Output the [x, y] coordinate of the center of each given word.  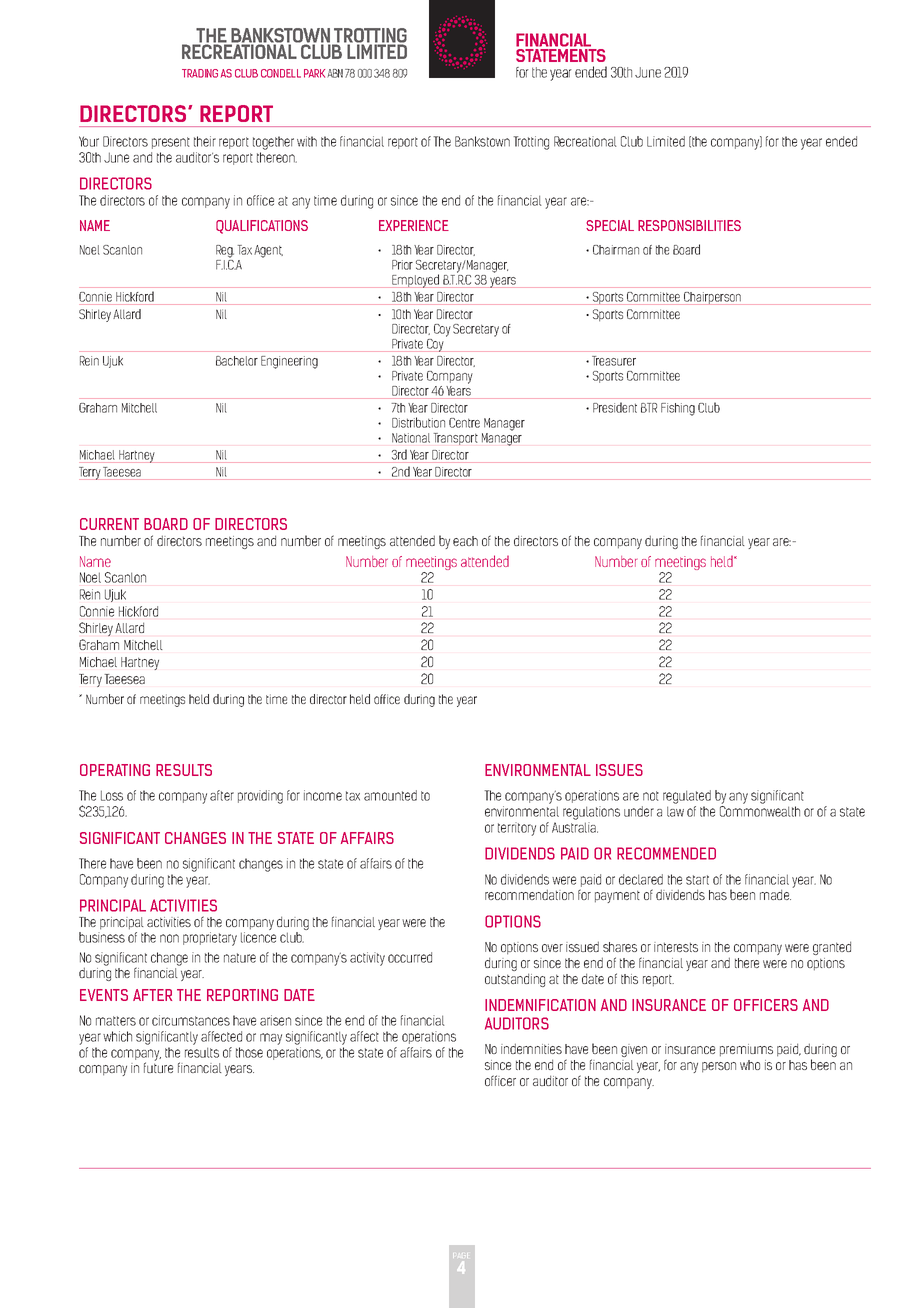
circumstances [191, 1020]
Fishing [678, 409]
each [465, 541]
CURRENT [109, 524]
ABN [335, 73]
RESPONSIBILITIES [689, 225]
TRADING [200, 73]
